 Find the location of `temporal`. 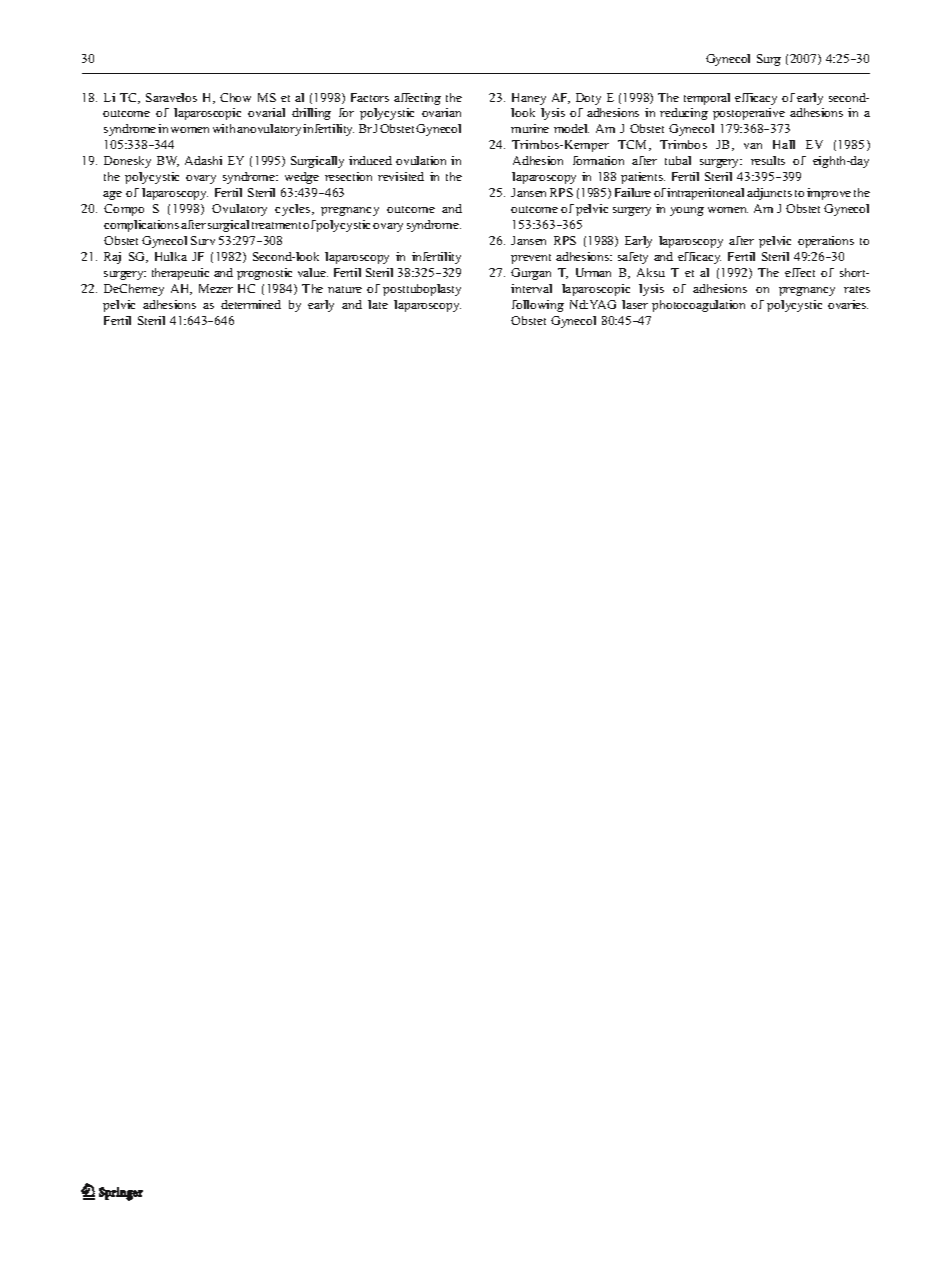

temporal is located at coordinates (707, 99).
